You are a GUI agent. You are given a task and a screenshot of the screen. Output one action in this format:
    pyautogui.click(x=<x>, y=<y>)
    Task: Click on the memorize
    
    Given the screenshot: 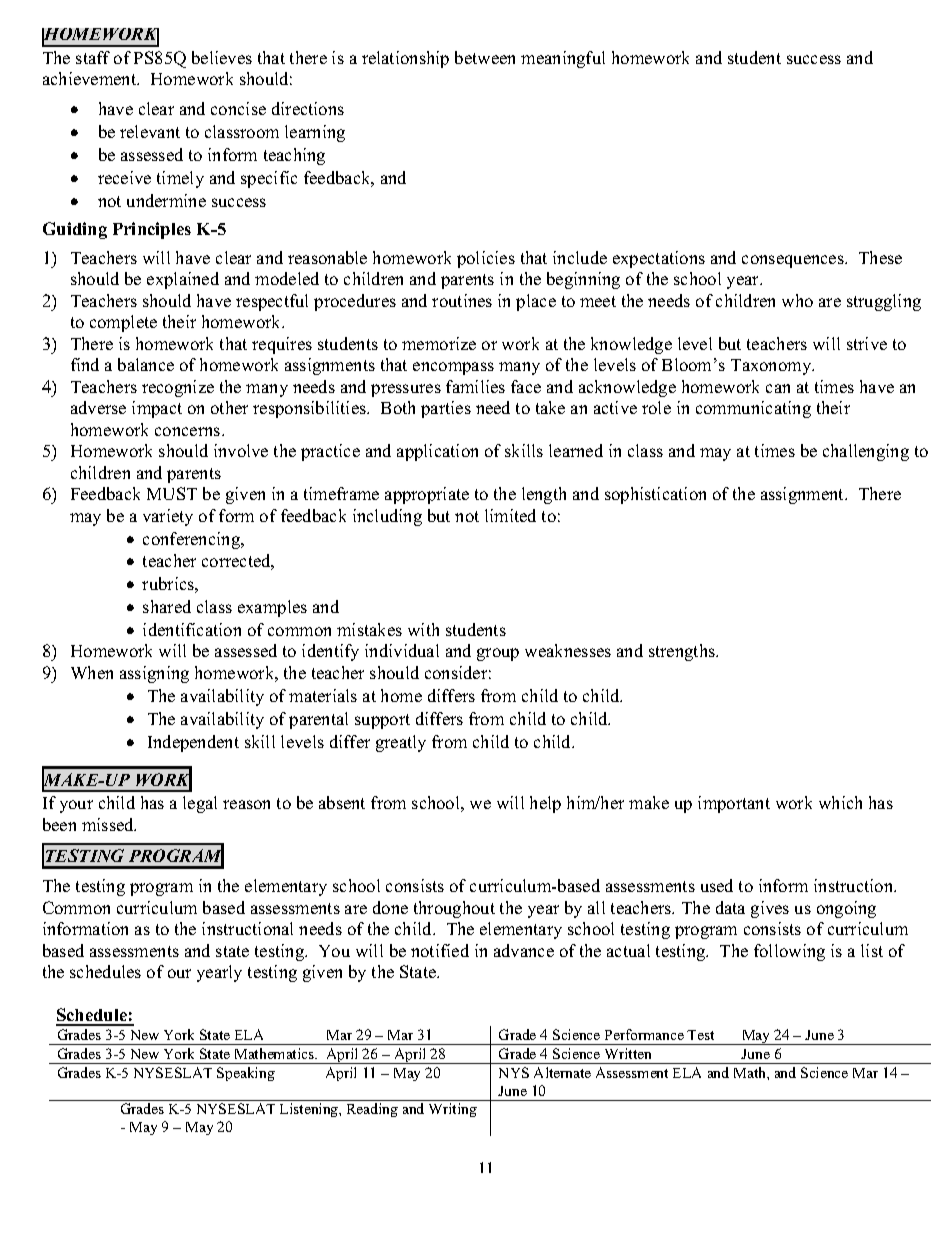 What is the action you would take?
    pyautogui.click(x=439, y=343)
